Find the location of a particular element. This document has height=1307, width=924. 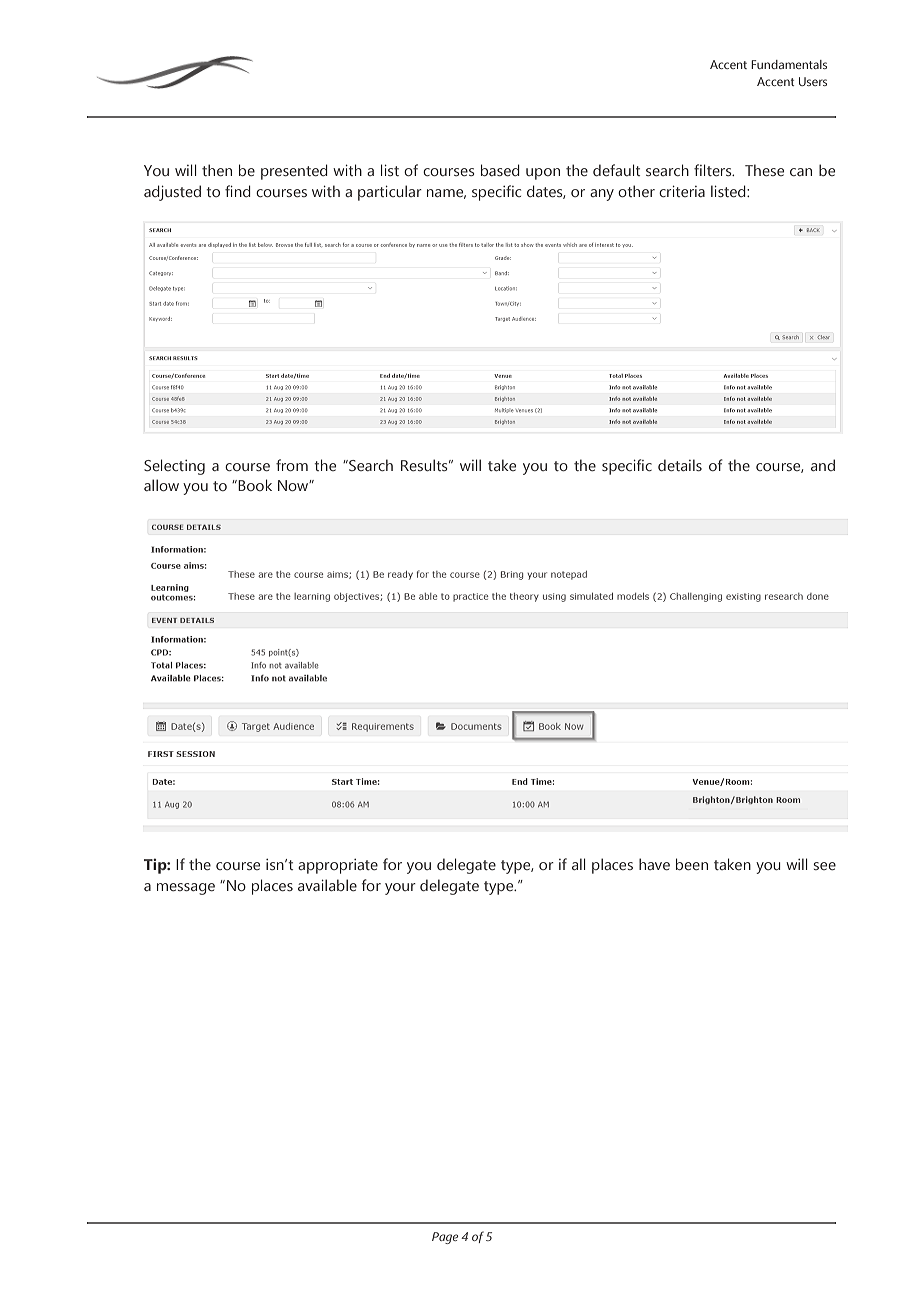

Fundamentals is located at coordinates (789, 64).
